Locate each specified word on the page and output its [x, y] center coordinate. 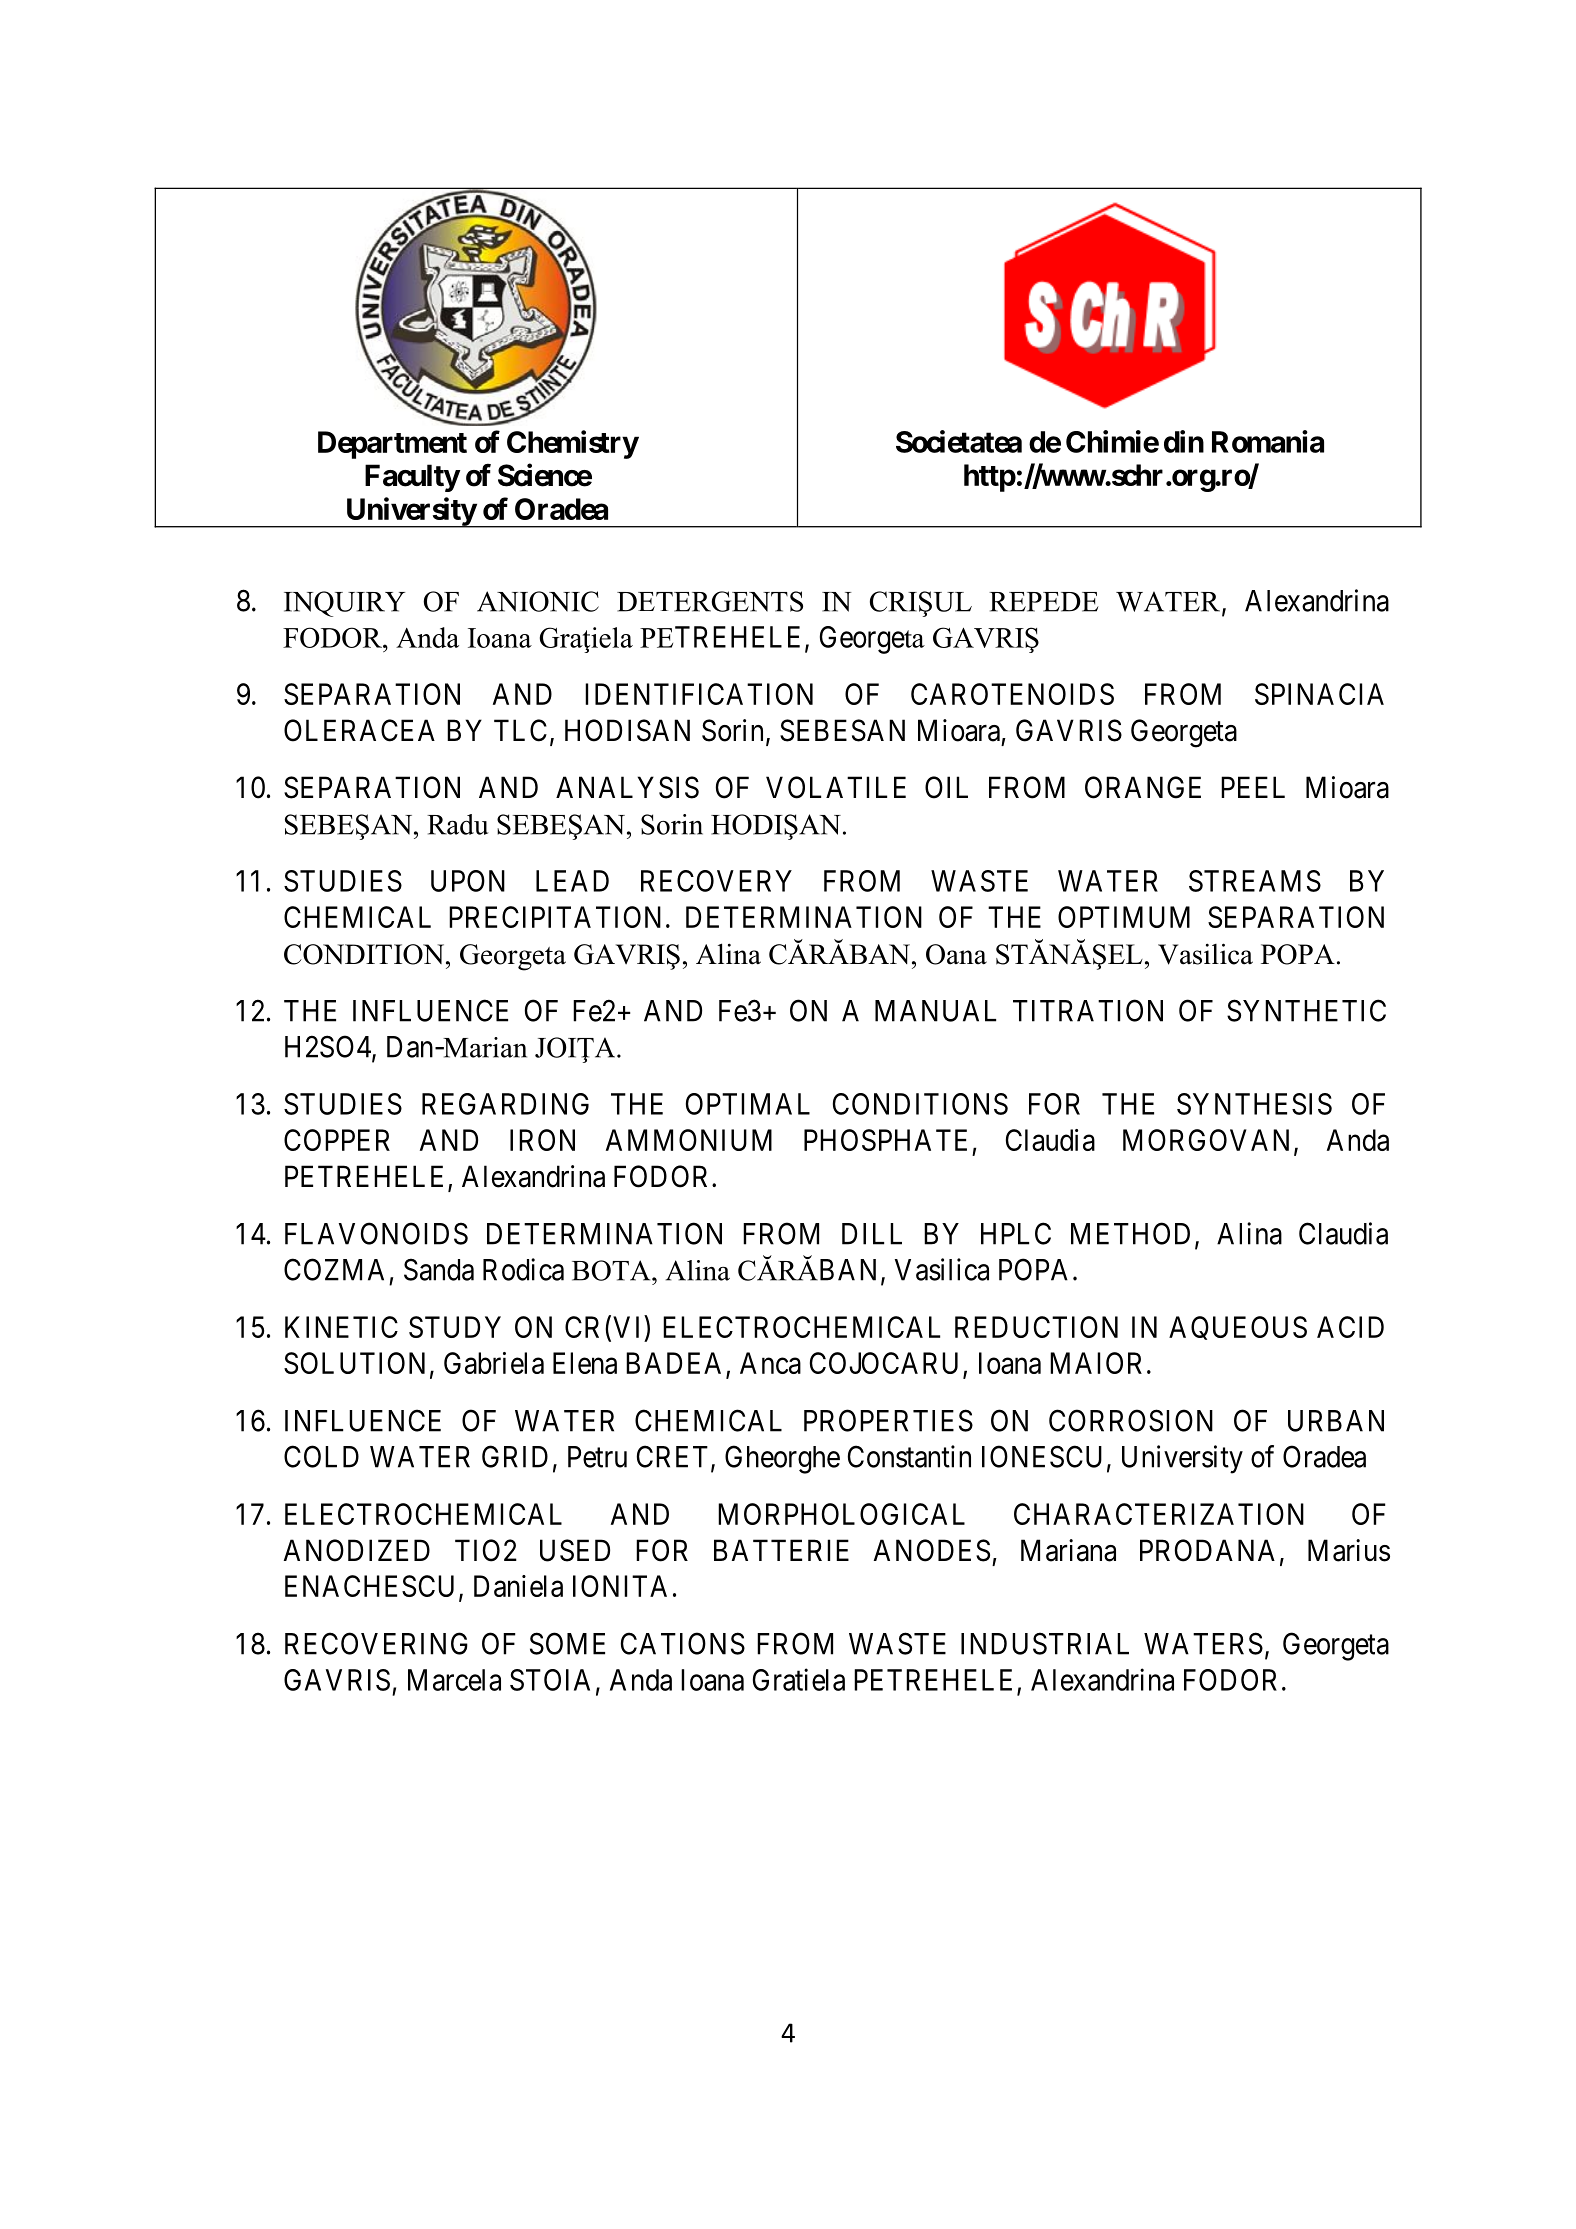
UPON [468, 881]
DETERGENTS [710, 601]
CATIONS [683, 1643]
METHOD [1130, 1233]
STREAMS [1255, 881]
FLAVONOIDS [376, 1233]
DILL [872, 1234]
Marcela [454, 1680]
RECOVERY [716, 881]
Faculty [412, 478]
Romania [1268, 441]
